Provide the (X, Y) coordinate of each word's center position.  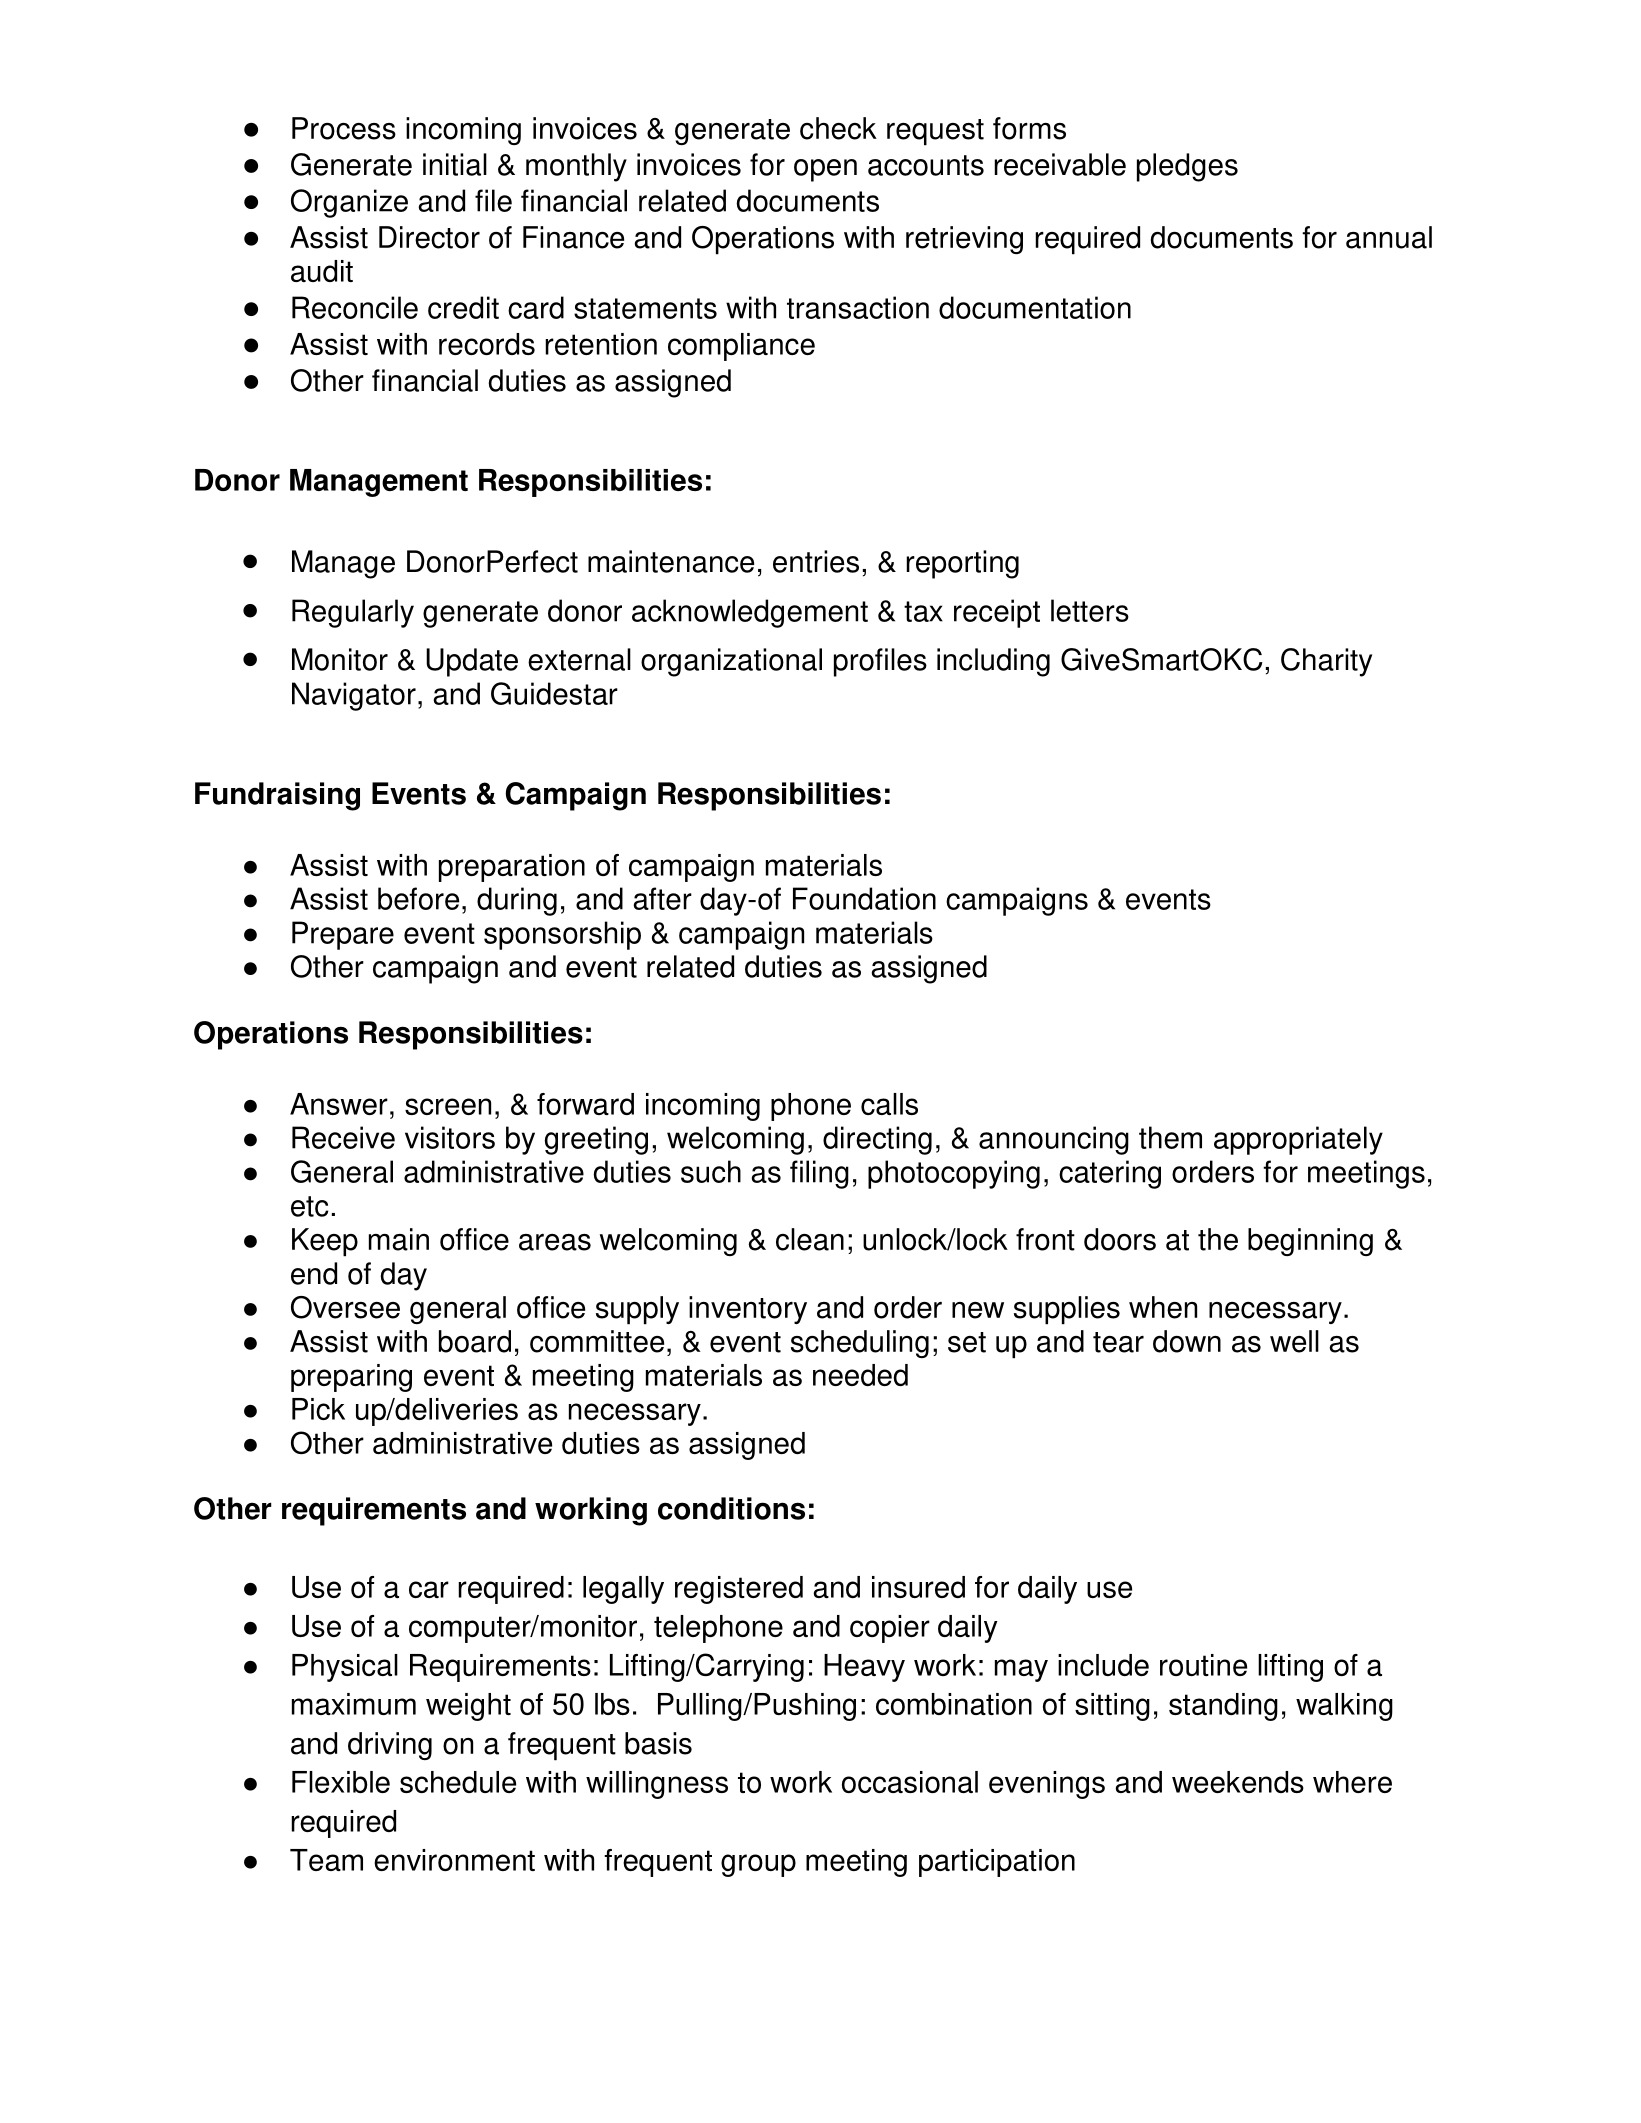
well (1294, 1341)
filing (819, 1174)
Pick (318, 1409)
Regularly (353, 613)
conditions (731, 1508)
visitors (450, 1137)
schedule (458, 1782)
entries (816, 561)
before (418, 898)
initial (455, 164)
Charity (1326, 662)
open (825, 170)
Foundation (864, 898)
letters (1090, 610)
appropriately (1298, 1140)
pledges (1187, 167)
